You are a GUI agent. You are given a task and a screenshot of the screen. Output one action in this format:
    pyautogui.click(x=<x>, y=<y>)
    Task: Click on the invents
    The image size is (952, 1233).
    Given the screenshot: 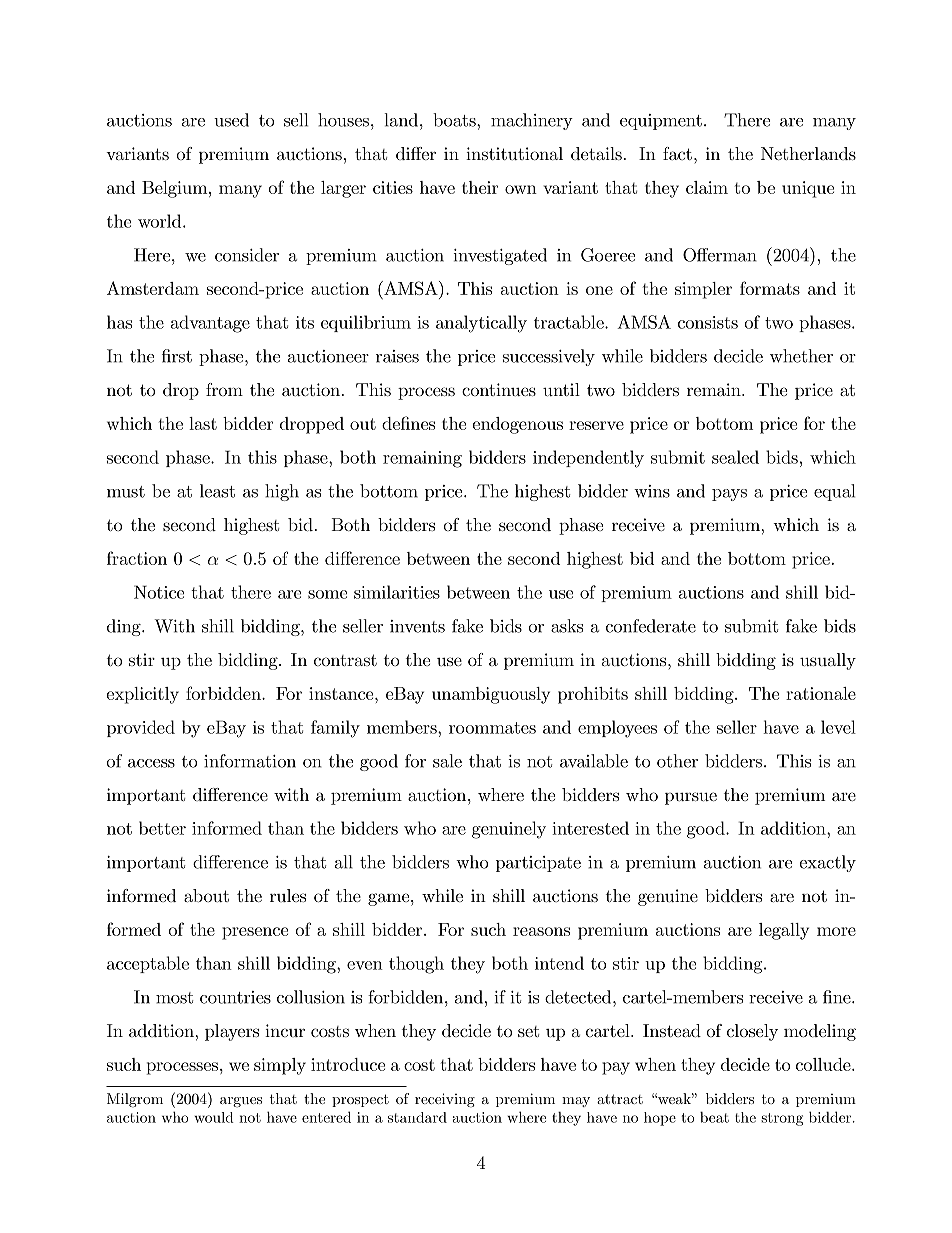 What is the action you would take?
    pyautogui.click(x=417, y=626)
